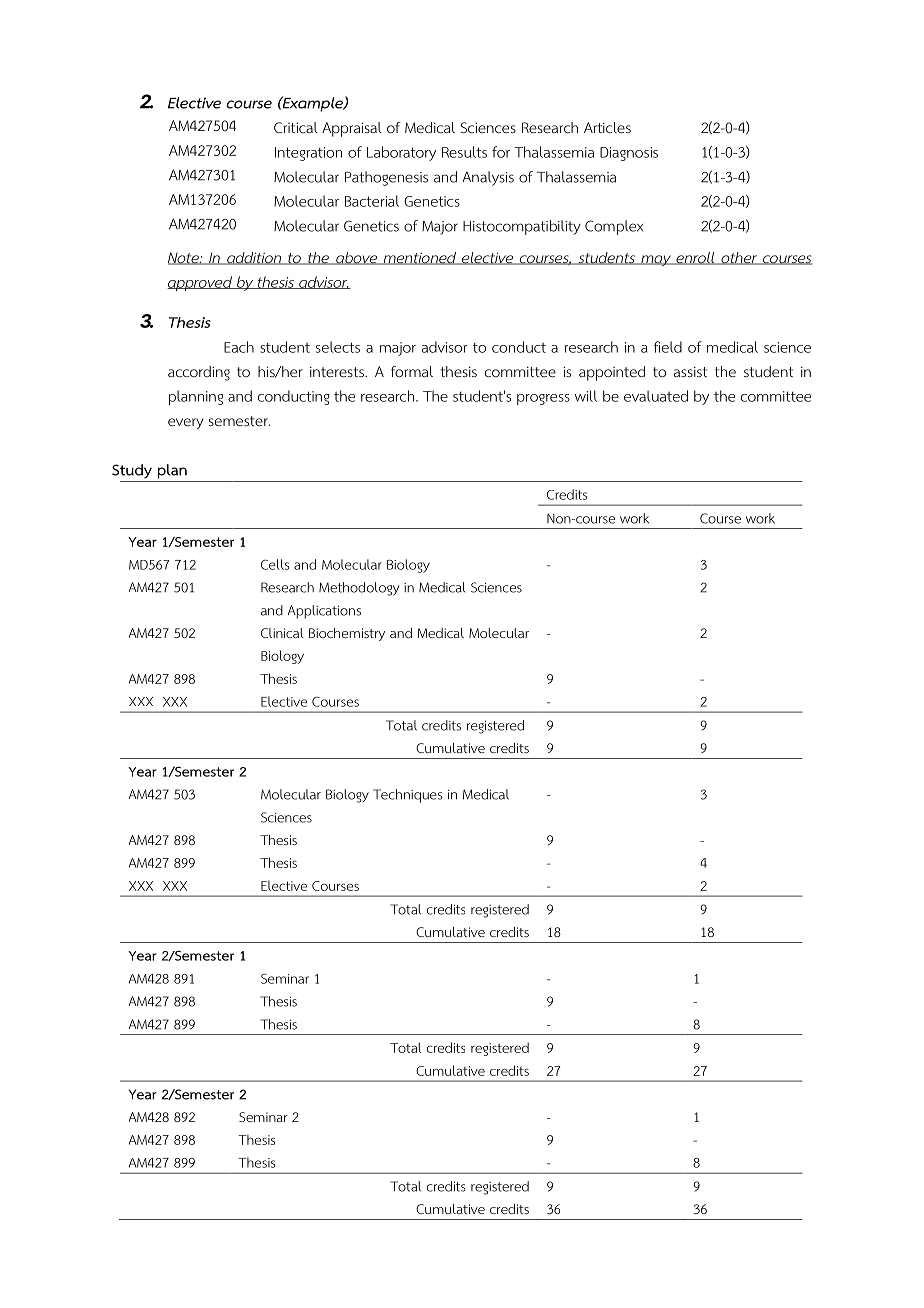 The width and height of the screenshot is (924, 1308). I want to click on Biochemistry, so click(347, 634).
